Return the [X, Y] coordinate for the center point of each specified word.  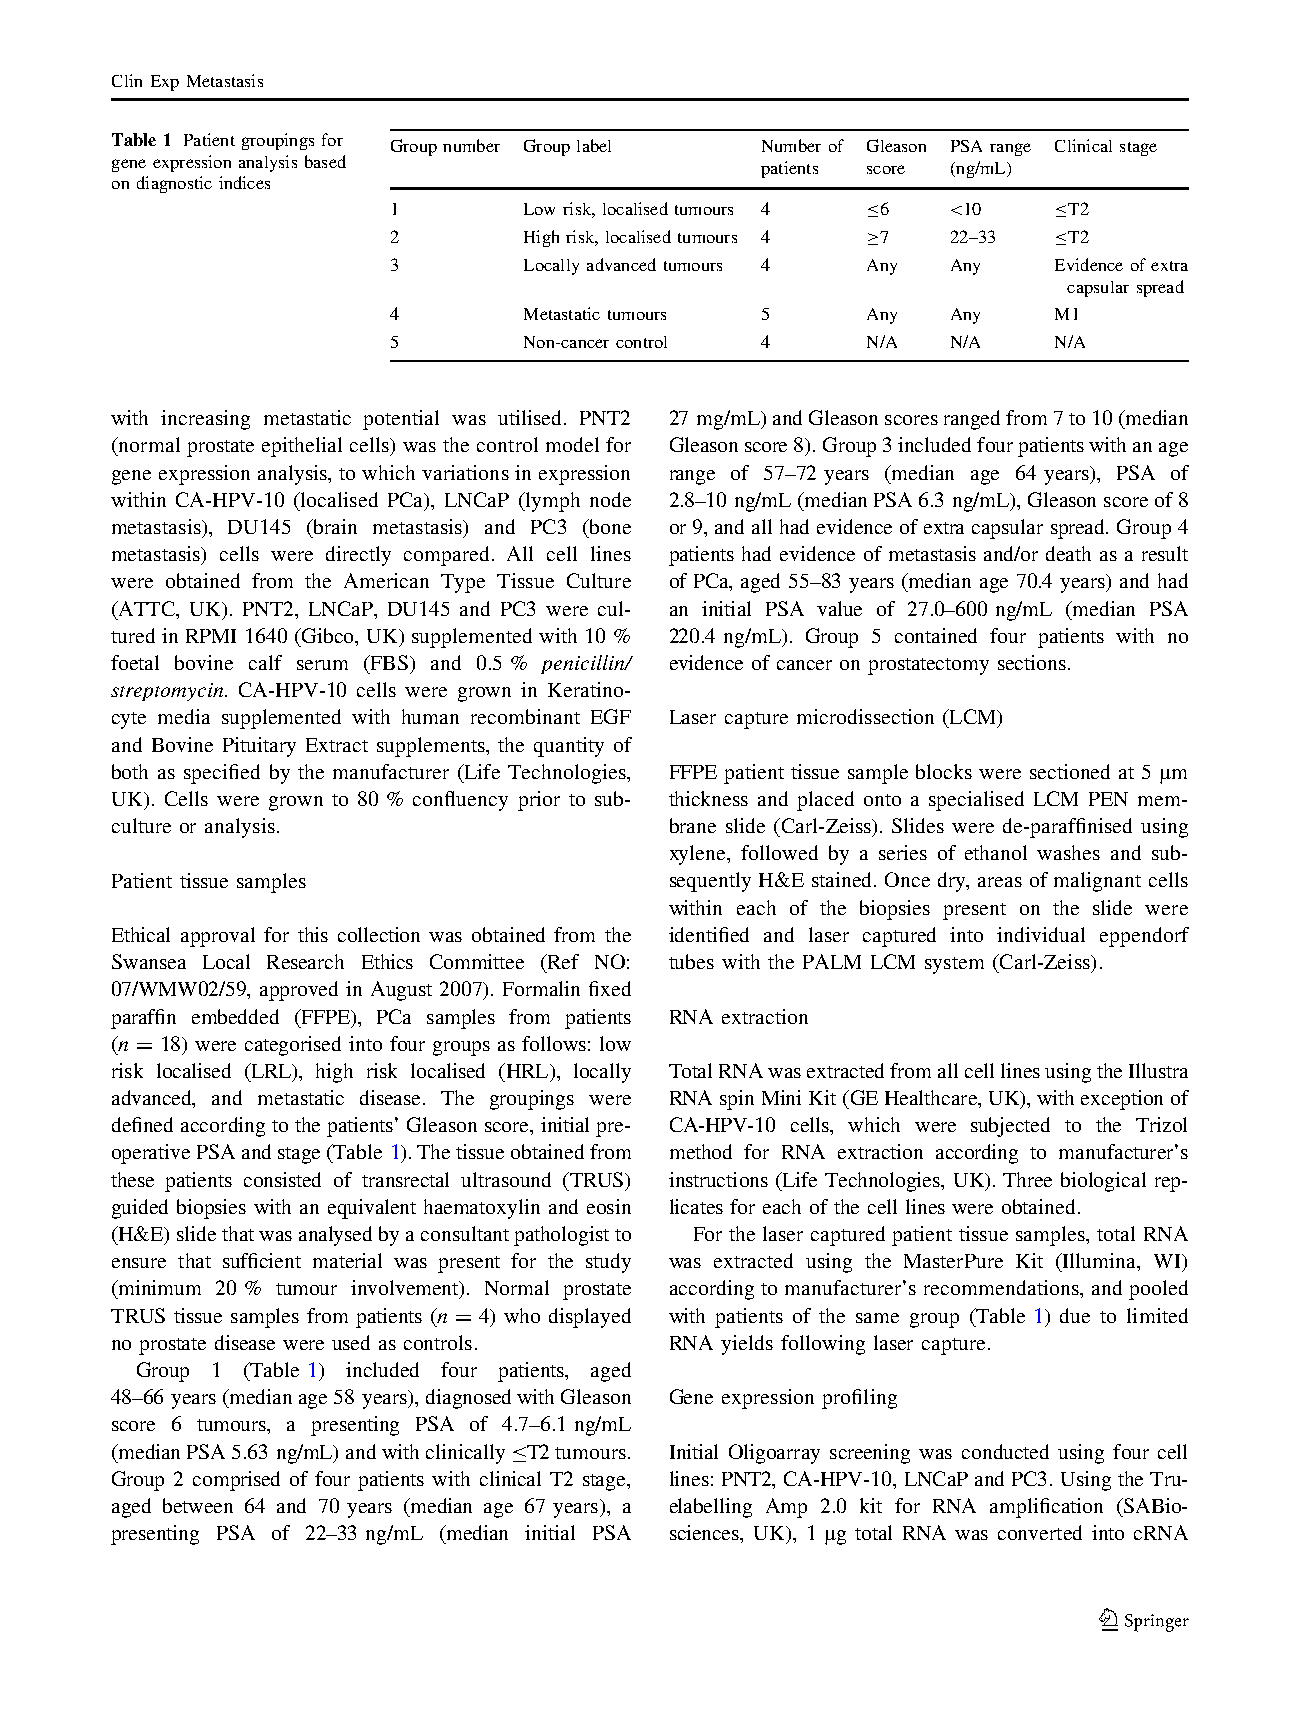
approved [299, 991]
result [1165, 553]
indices [244, 182]
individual [1041, 934]
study [608, 1263]
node [610, 499]
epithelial [302, 447]
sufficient [262, 1260]
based [325, 161]
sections [1032, 662]
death [1068, 553]
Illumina [1099, 1262]
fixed [610, 988]
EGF [611, 716]
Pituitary [259, 747]
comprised [236, 1481]
